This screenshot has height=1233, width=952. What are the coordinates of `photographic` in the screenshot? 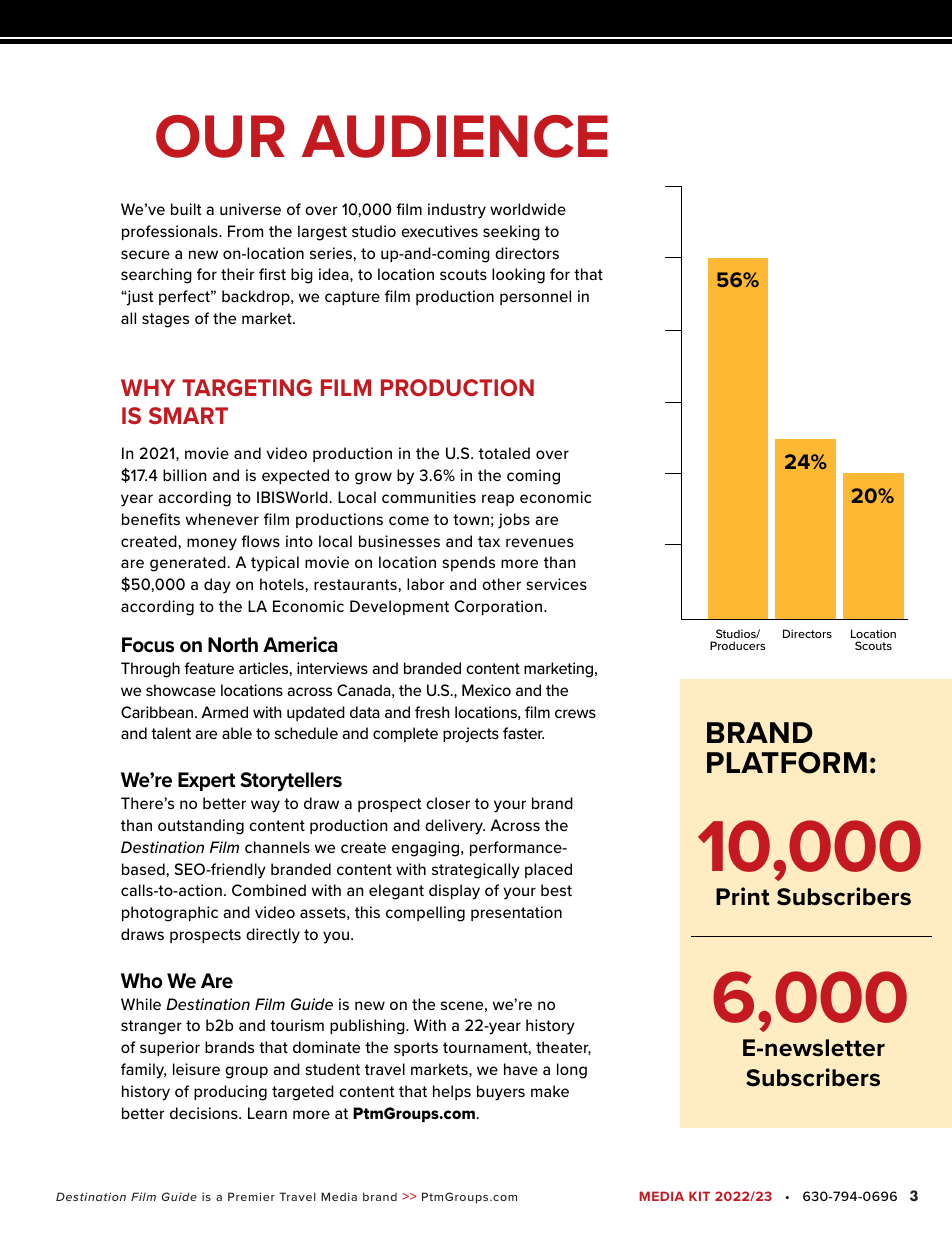 It's located at (170, 914).
